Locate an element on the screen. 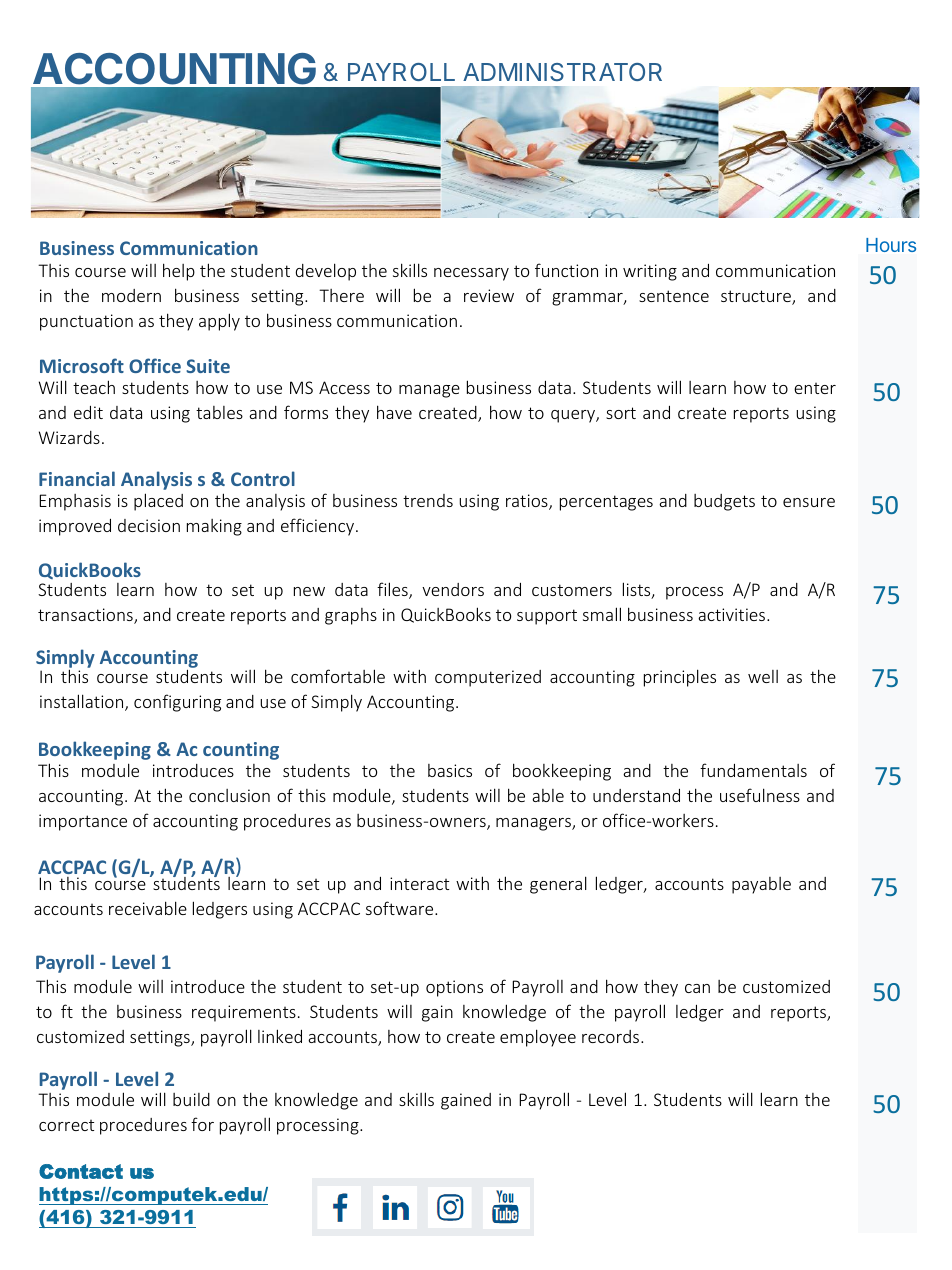 This screenshot has height=1270, width=952. can is located at coordinates (697, 988).
